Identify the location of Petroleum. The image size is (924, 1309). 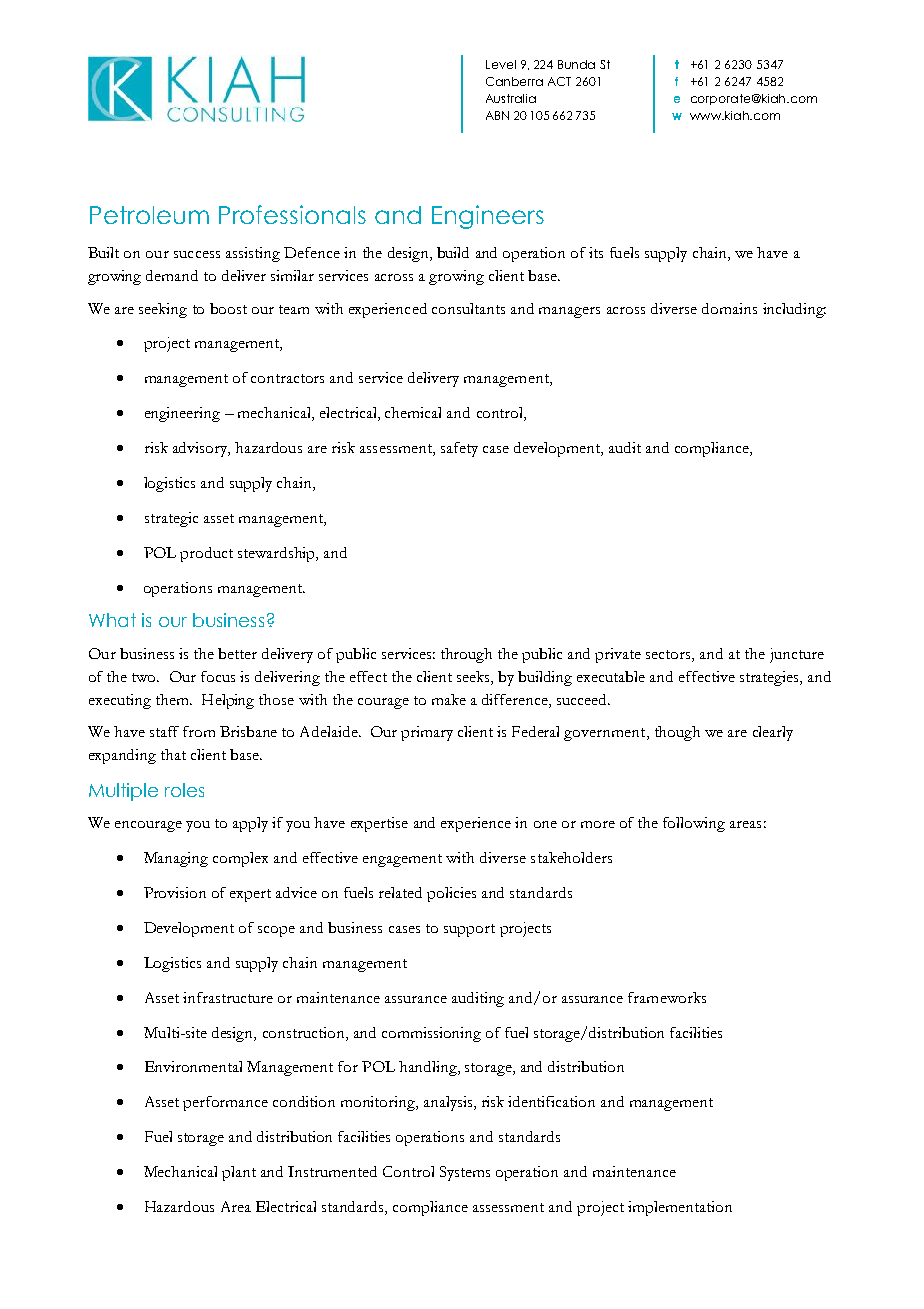
(149, 215).
